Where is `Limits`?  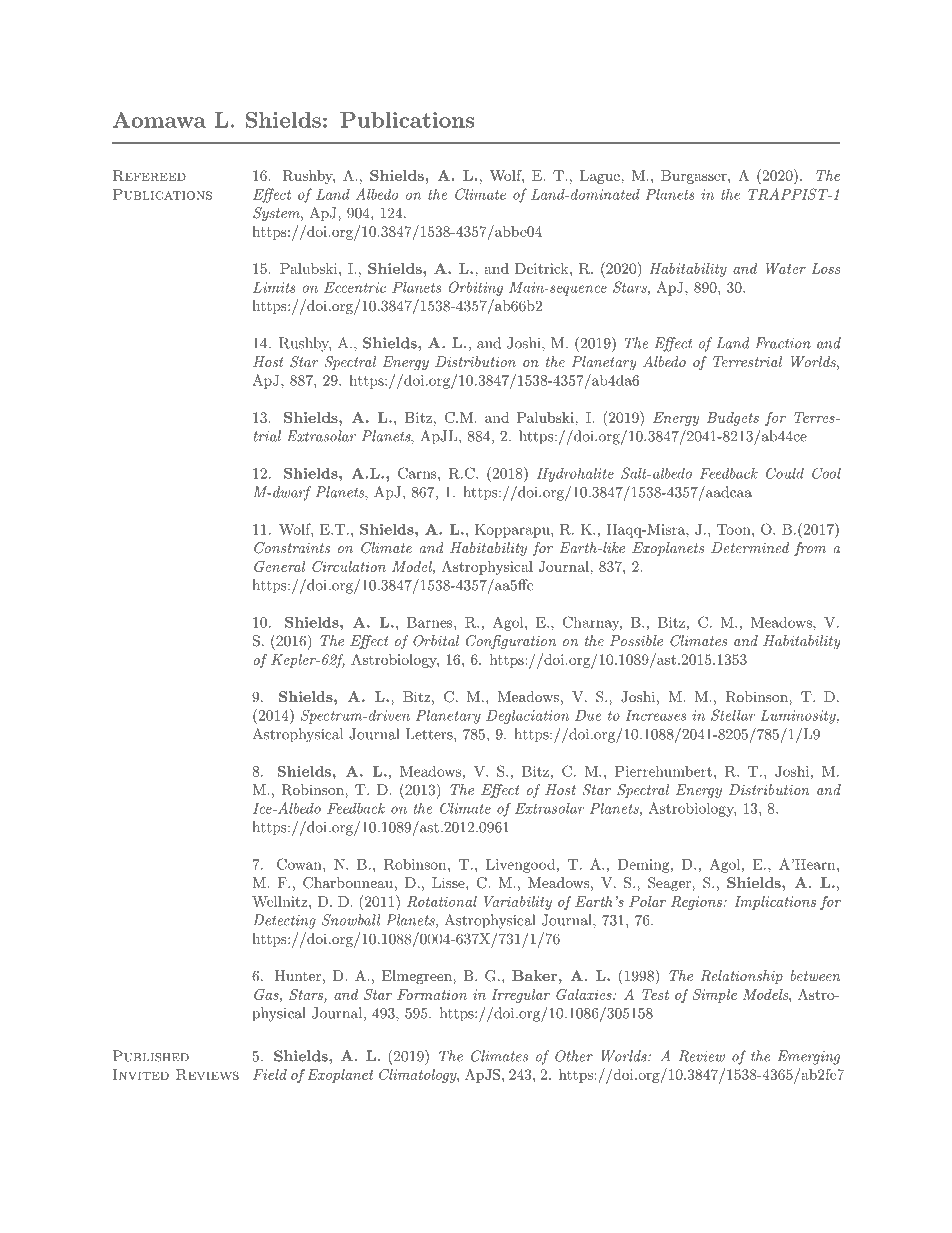 Limits is located at coordinates (274, 287).
